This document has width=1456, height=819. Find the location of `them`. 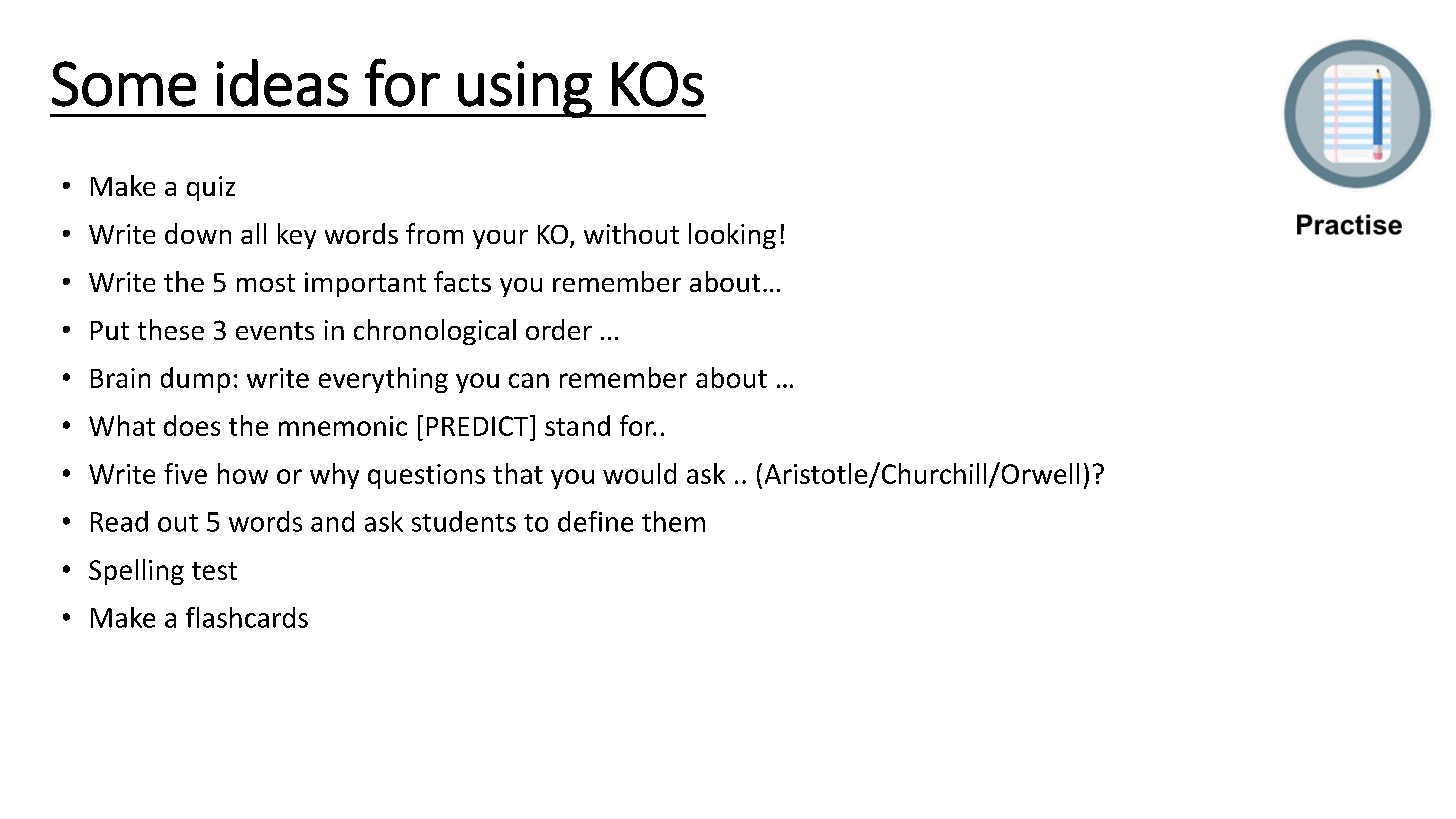

them is located at coordinates (673, 521).
